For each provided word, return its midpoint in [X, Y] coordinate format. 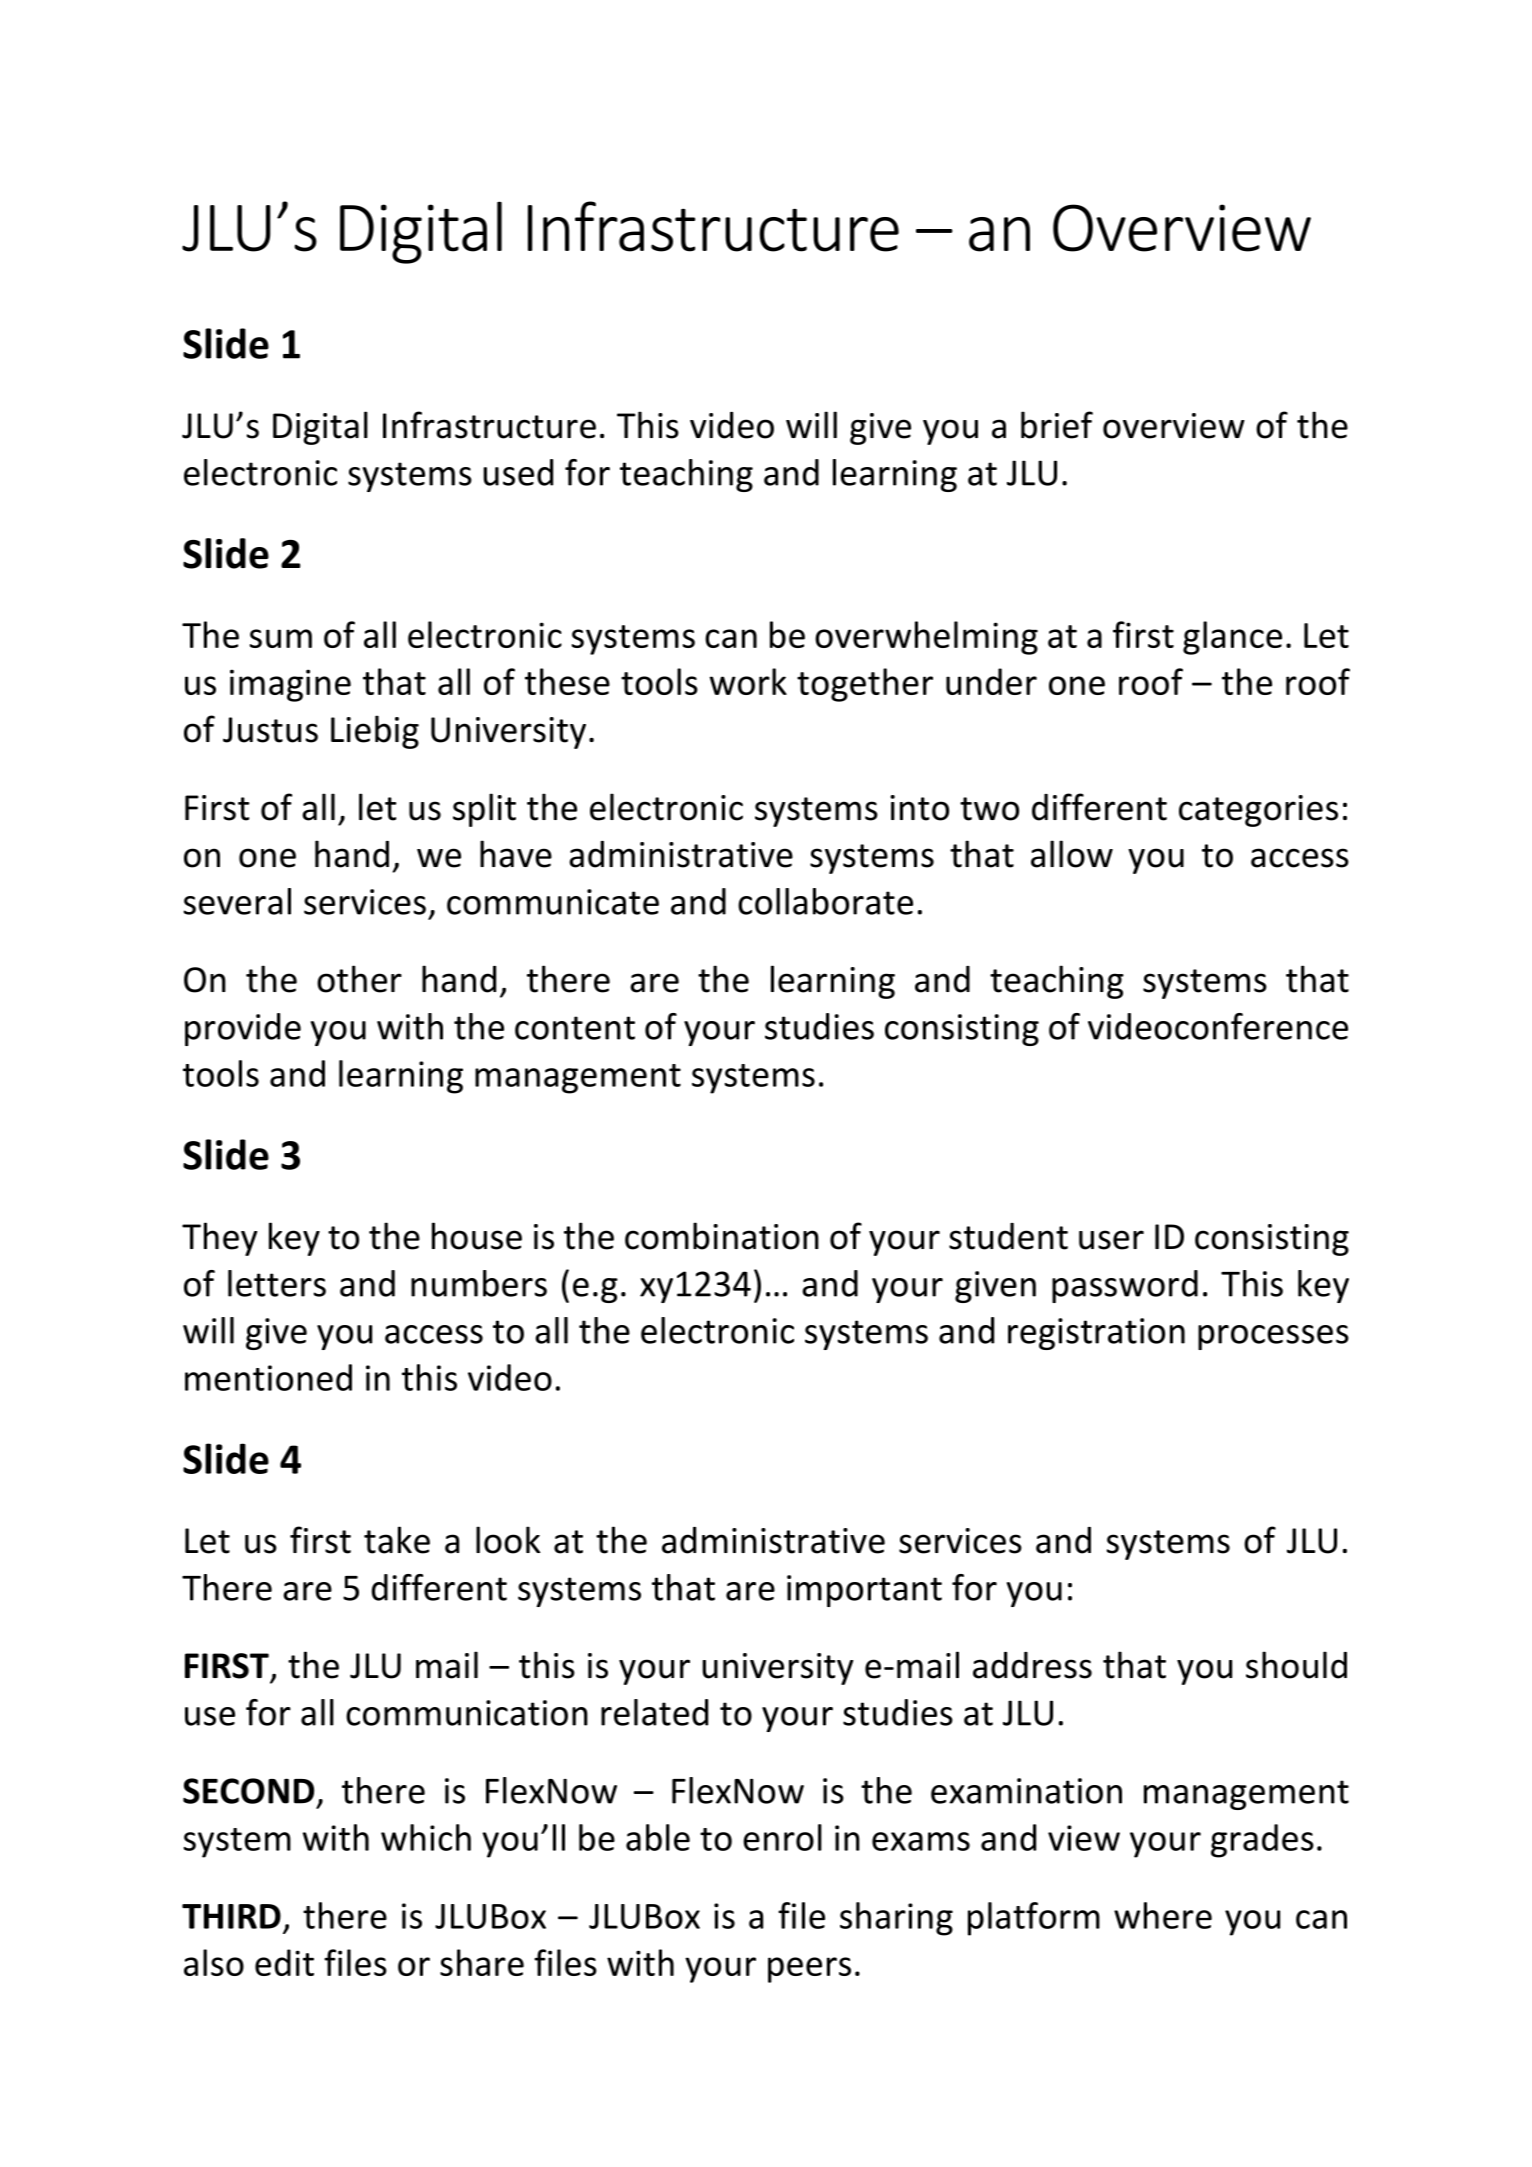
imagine [290, 685]
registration [1096, 1334]
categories [1258, 811]
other [359, 979]
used [518, 472]
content [575, 1028]
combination [722, 1236]
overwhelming [926, 638]
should [1296, 1665]
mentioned [268, 1377]
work [748, 681]
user [1111, 1240]
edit [284, 1962]
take [397, 1540]
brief [1057, 425]
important [864, 1591]
